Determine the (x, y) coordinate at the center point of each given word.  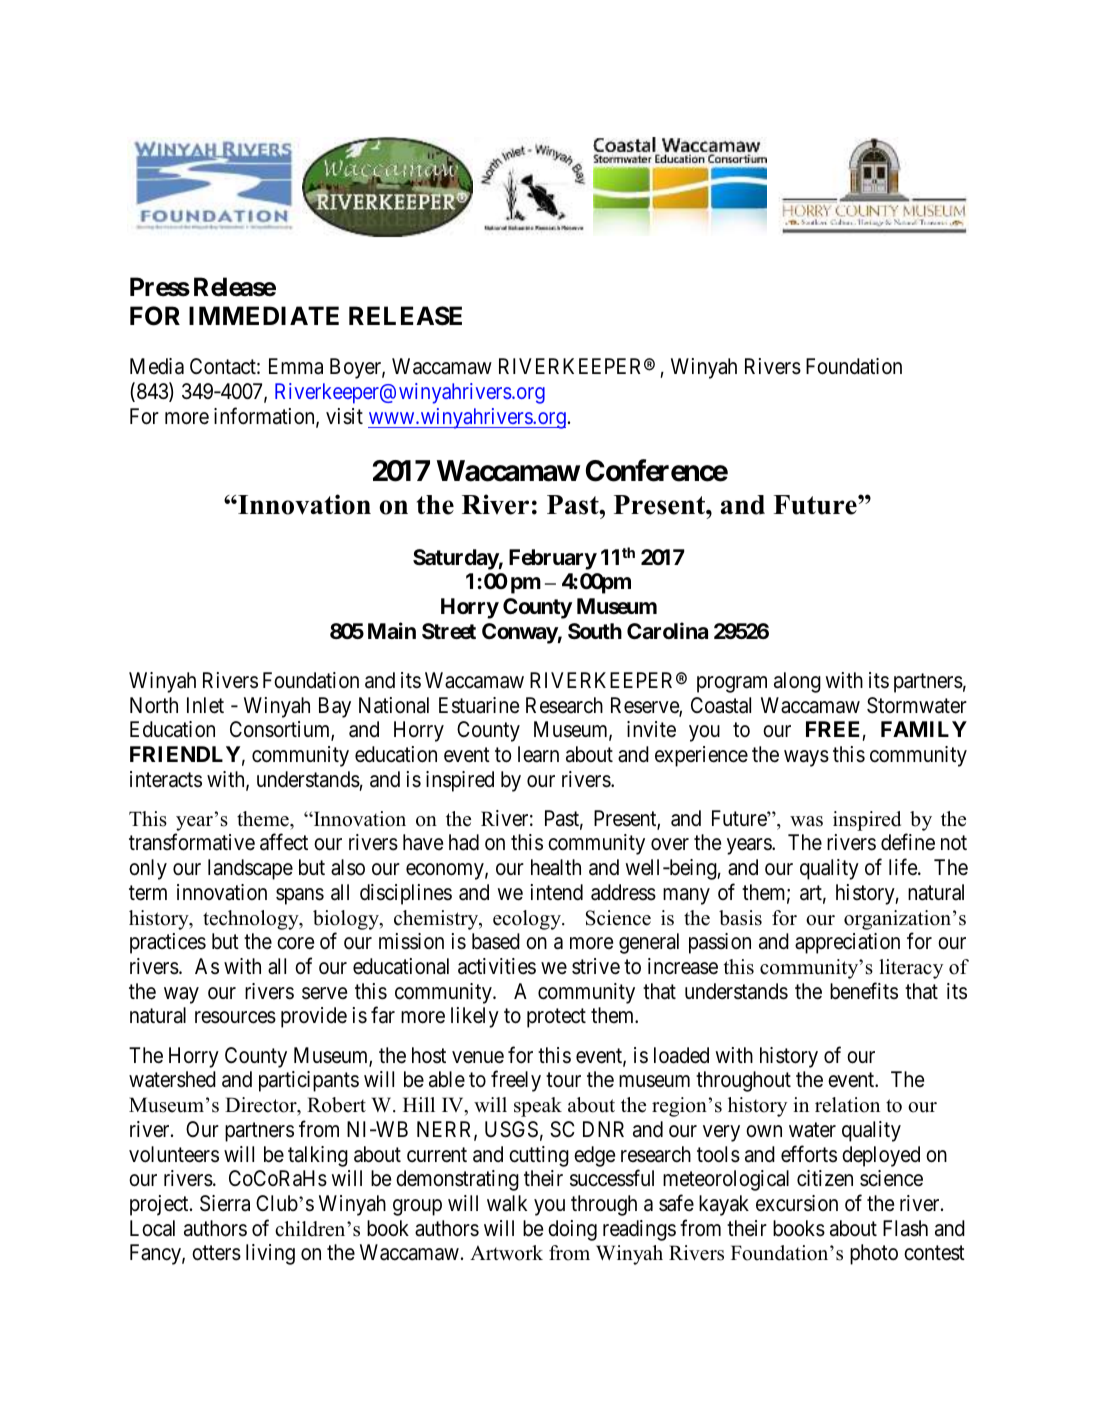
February (553, 559)
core (295, 943)
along (797, 682)
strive (596, 966)
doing (572, 1230)
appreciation (847, 943)
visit (344, 416)
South (595, 631)
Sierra (225, 1203)
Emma (296, 366)
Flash (905, 1228)
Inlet (205, 705)
